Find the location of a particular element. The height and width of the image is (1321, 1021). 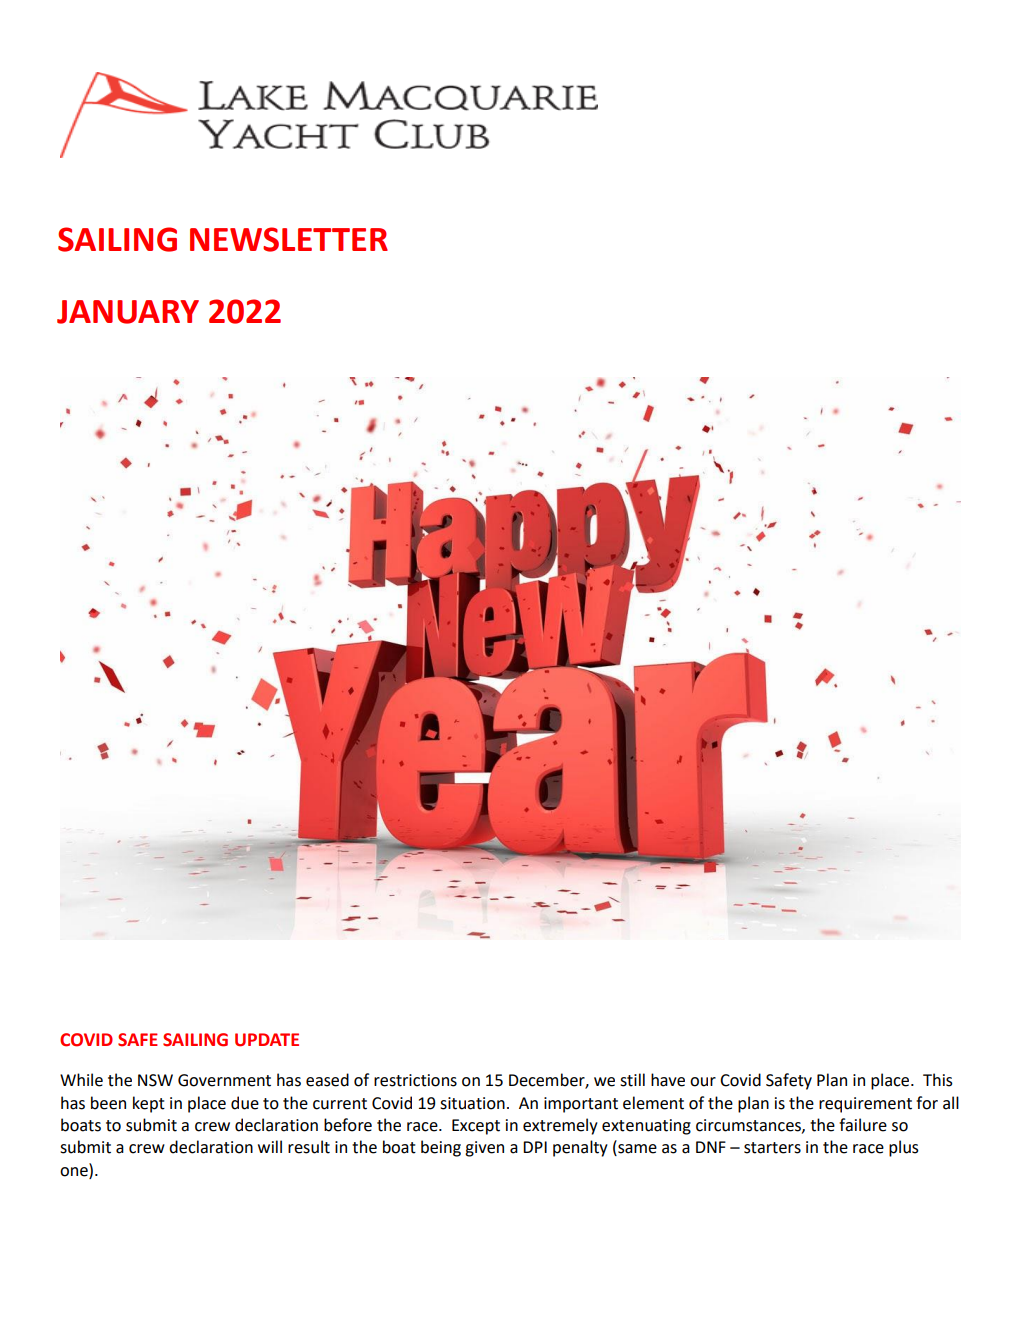

kept is located at coordinates (149, 1104).
